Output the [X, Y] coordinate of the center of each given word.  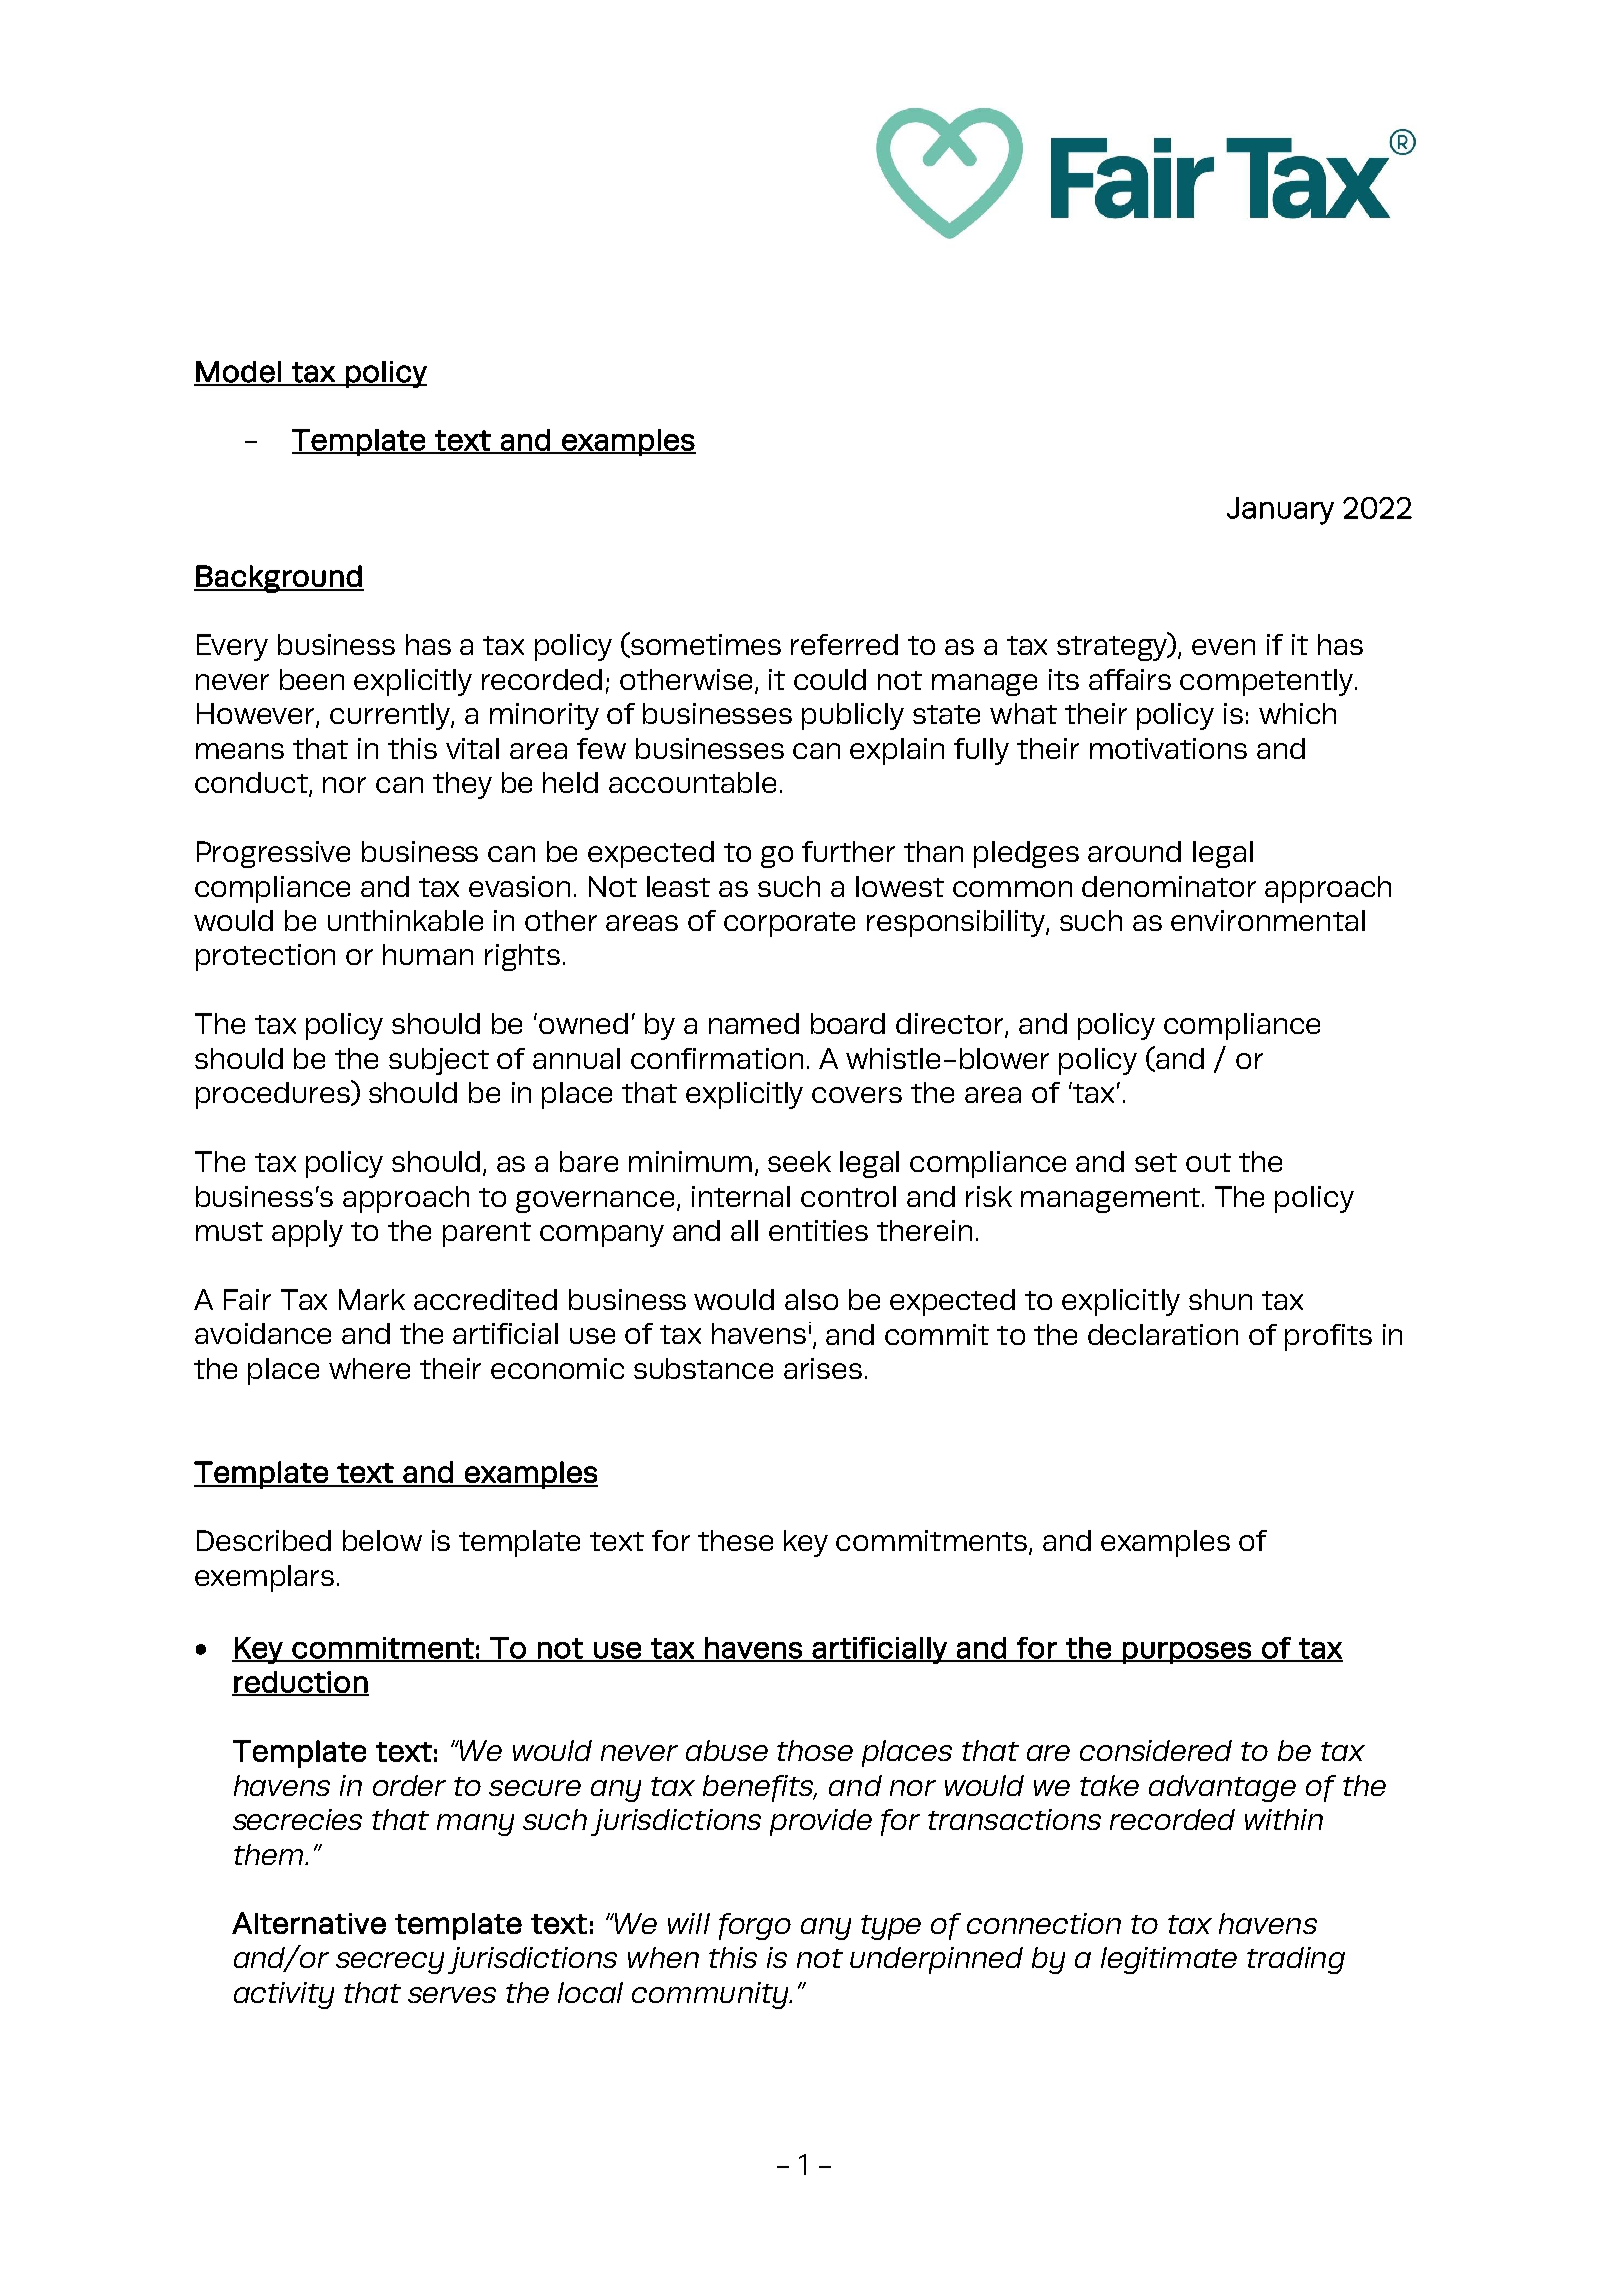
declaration [1163, 1334]
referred [844, 644]
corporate [789, 924]
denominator [1169, 886]
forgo [755, 1926]
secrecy [390, 1963]
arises [823, 1368]
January [1280, 511]
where [369, 1368]
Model [239, 373]
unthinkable [405, 920]
